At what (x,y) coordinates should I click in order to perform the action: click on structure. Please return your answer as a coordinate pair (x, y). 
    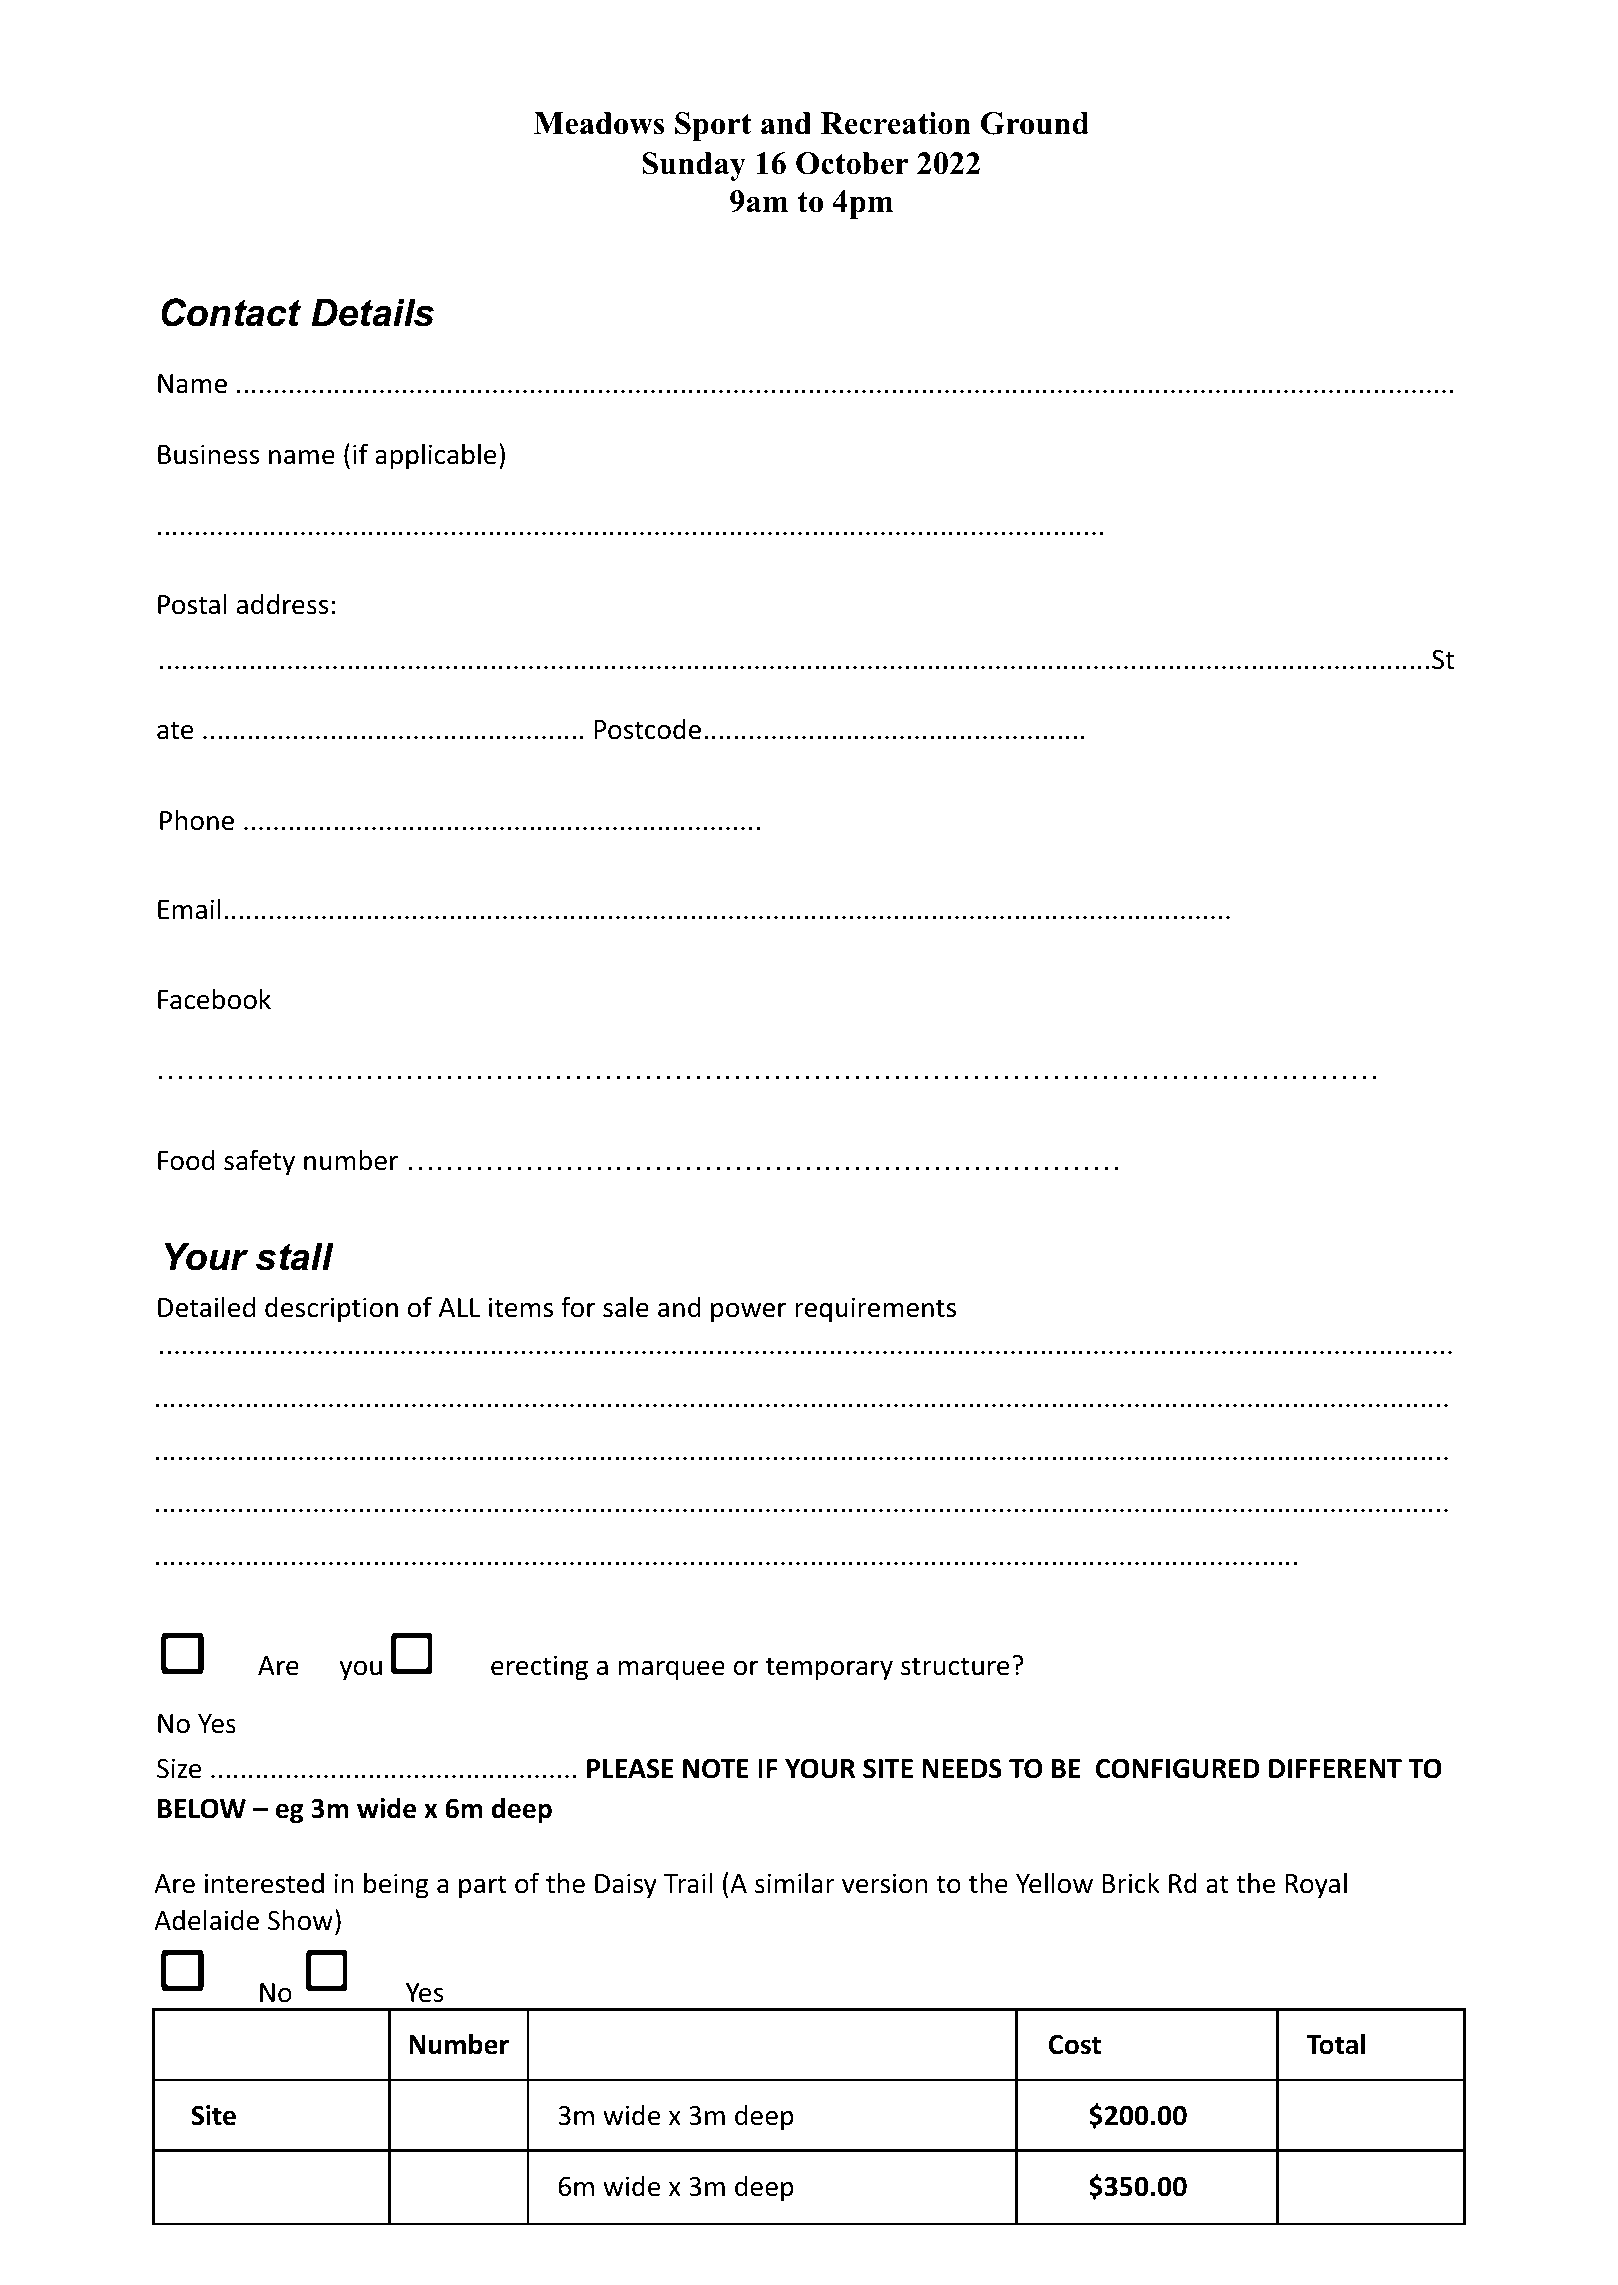
    Looking at the image, I should click on (955, 1666).
